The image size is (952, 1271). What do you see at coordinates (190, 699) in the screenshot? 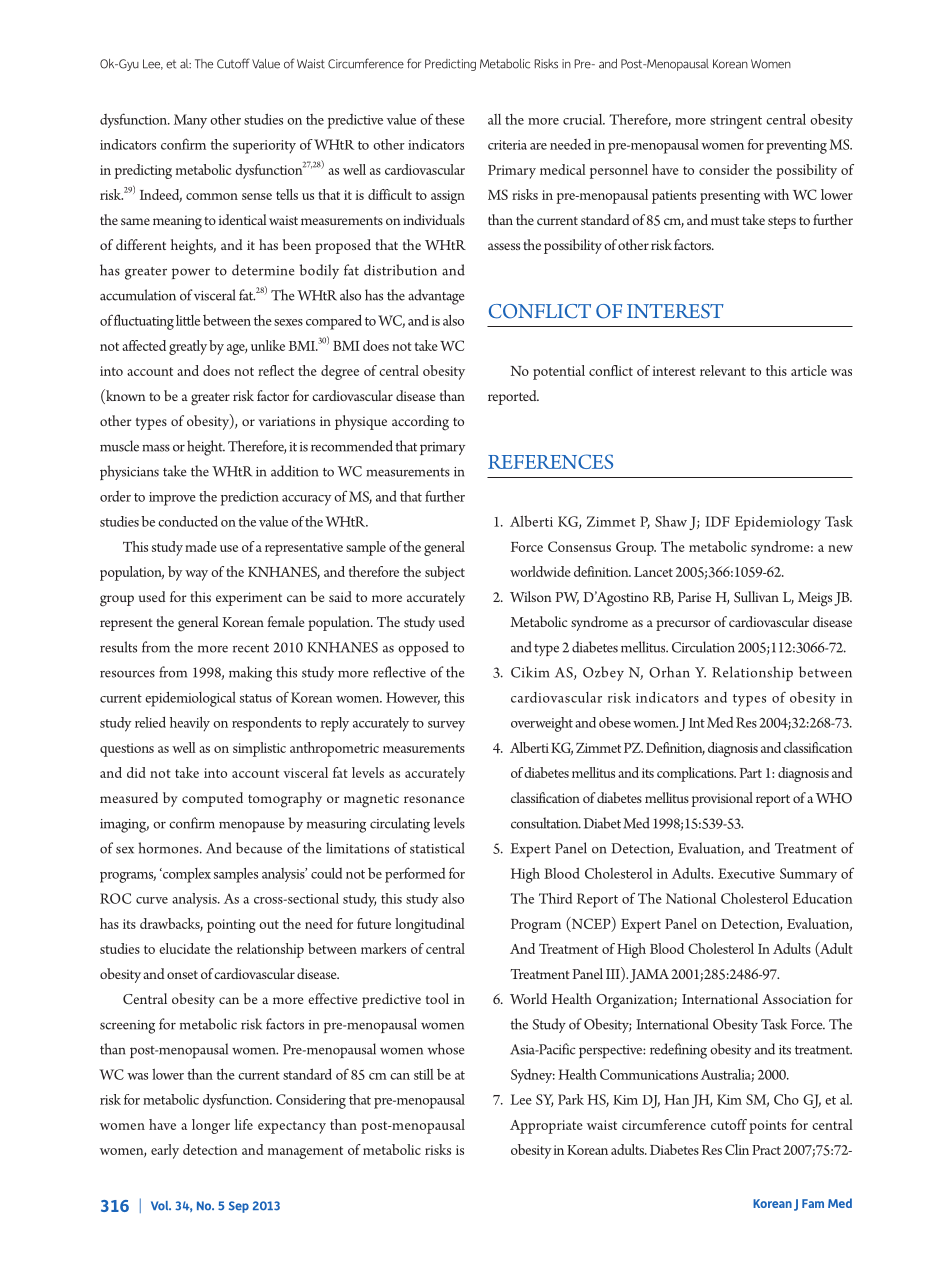
I see `epidemiological` at bounding box center [190, 699].
